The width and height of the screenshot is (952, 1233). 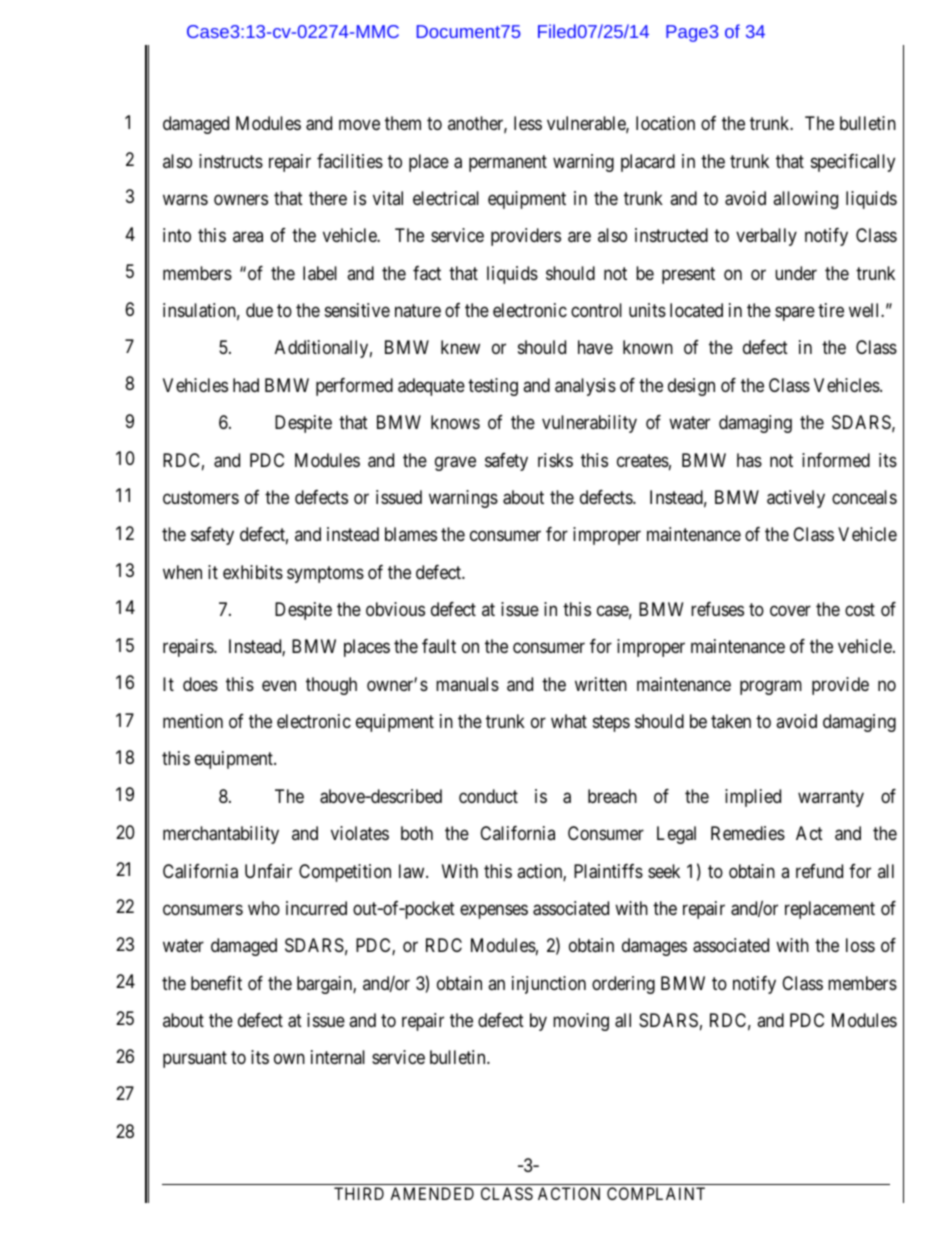 What do you see at coordinates (467, 684) in the screenshot?
I see `manuals` at bounding box center [467, 684].
